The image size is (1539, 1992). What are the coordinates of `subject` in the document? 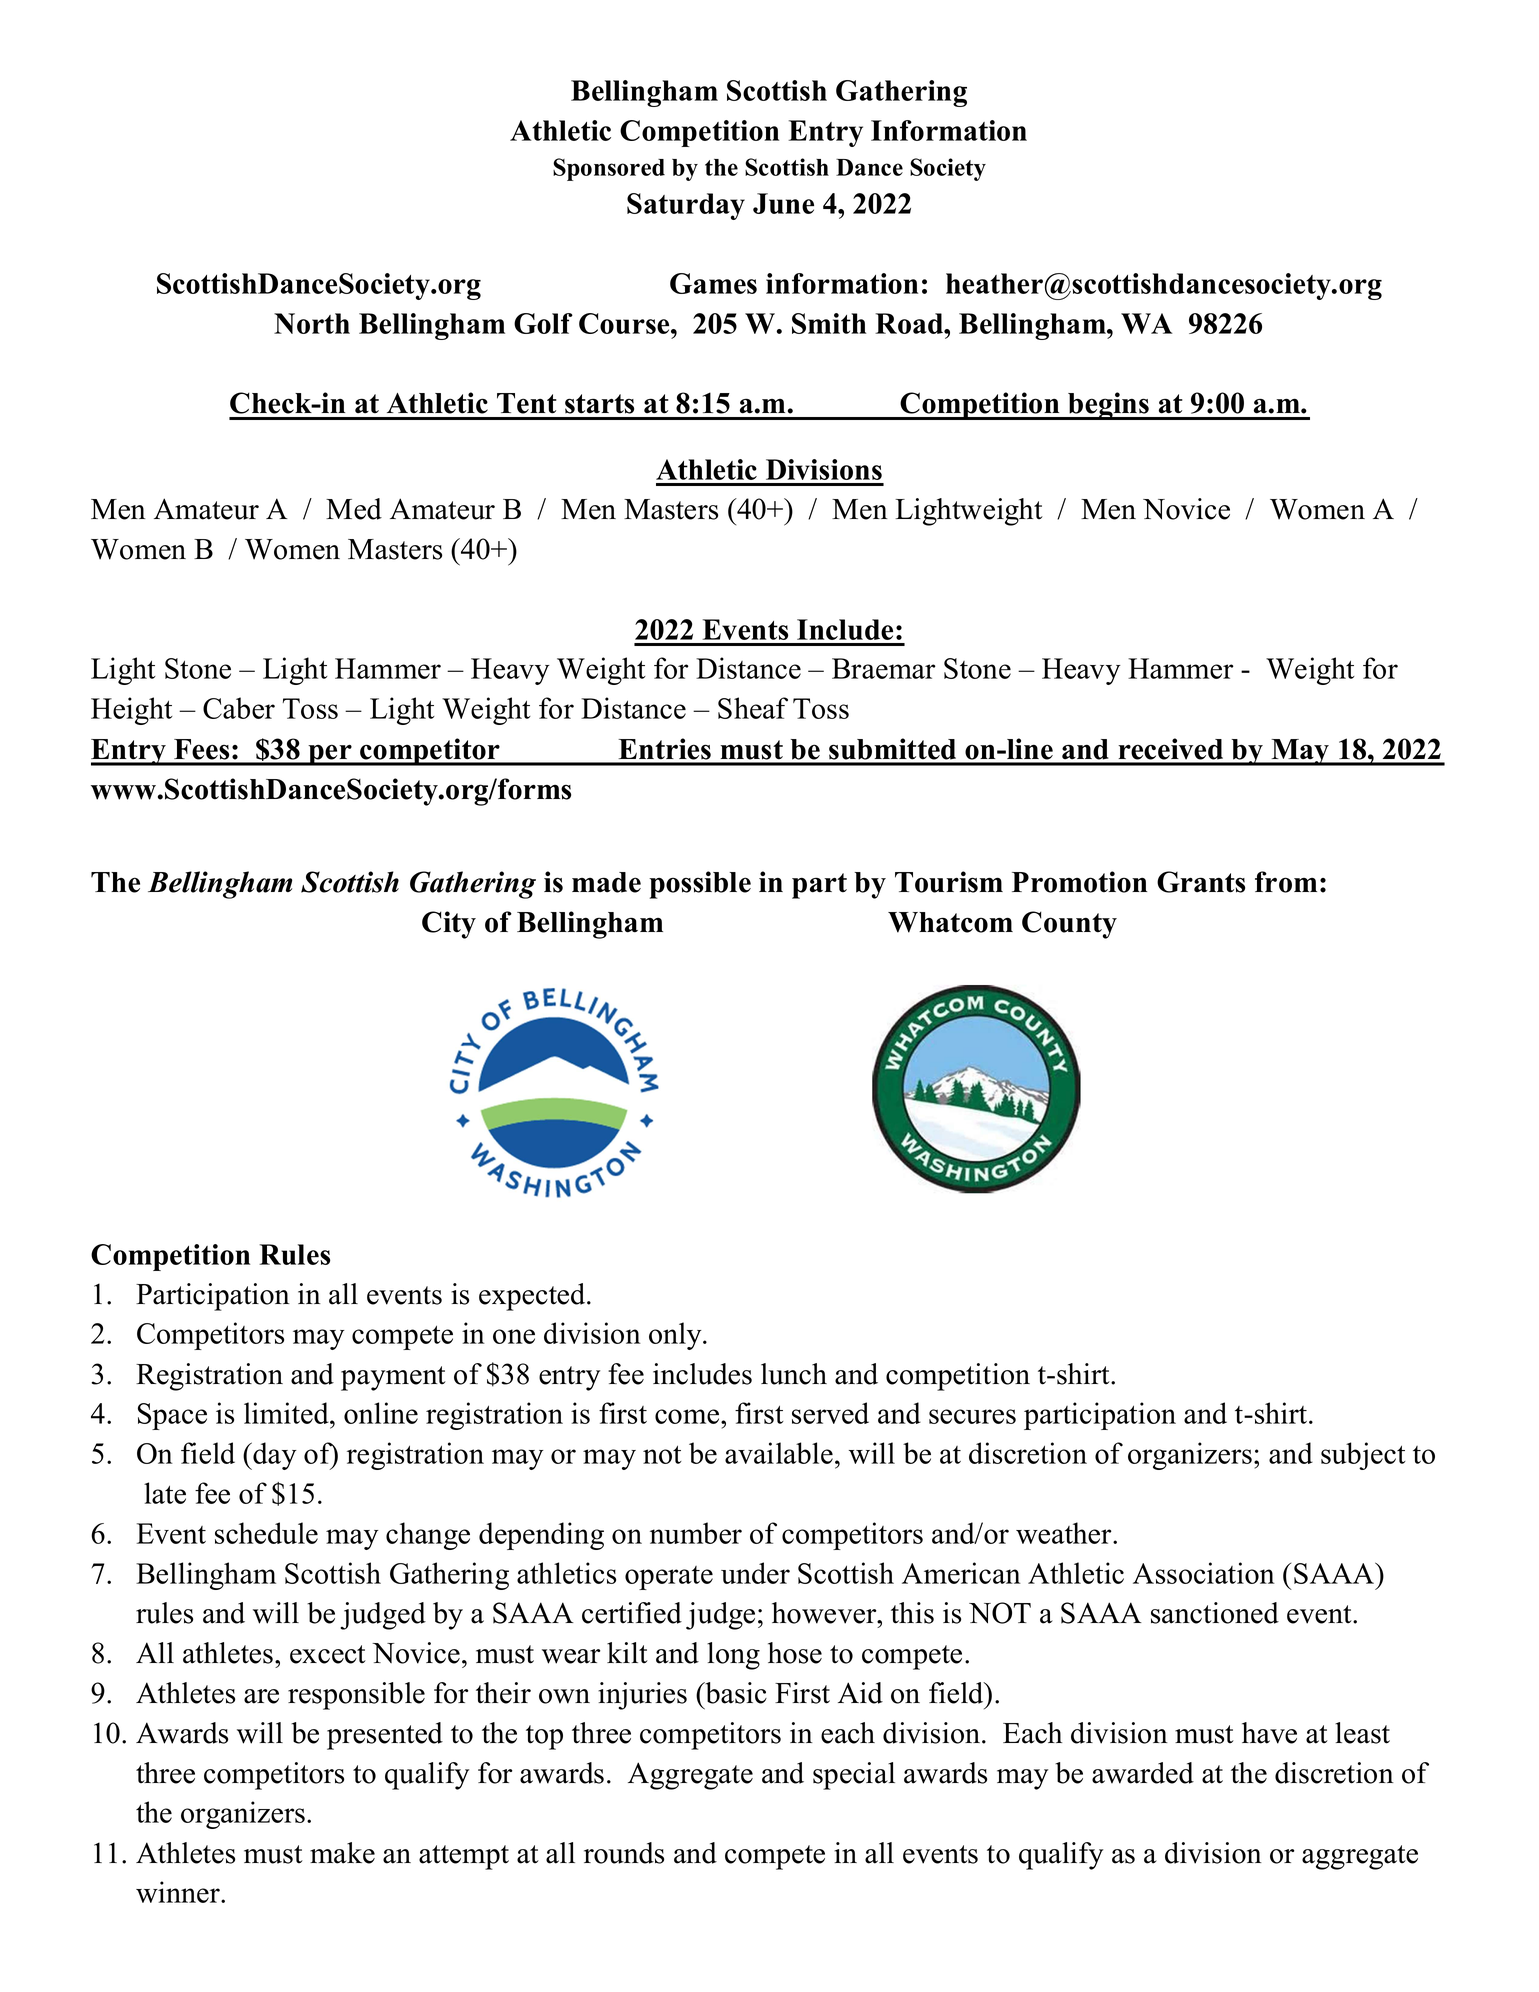 It's located at (1363, 1456).
